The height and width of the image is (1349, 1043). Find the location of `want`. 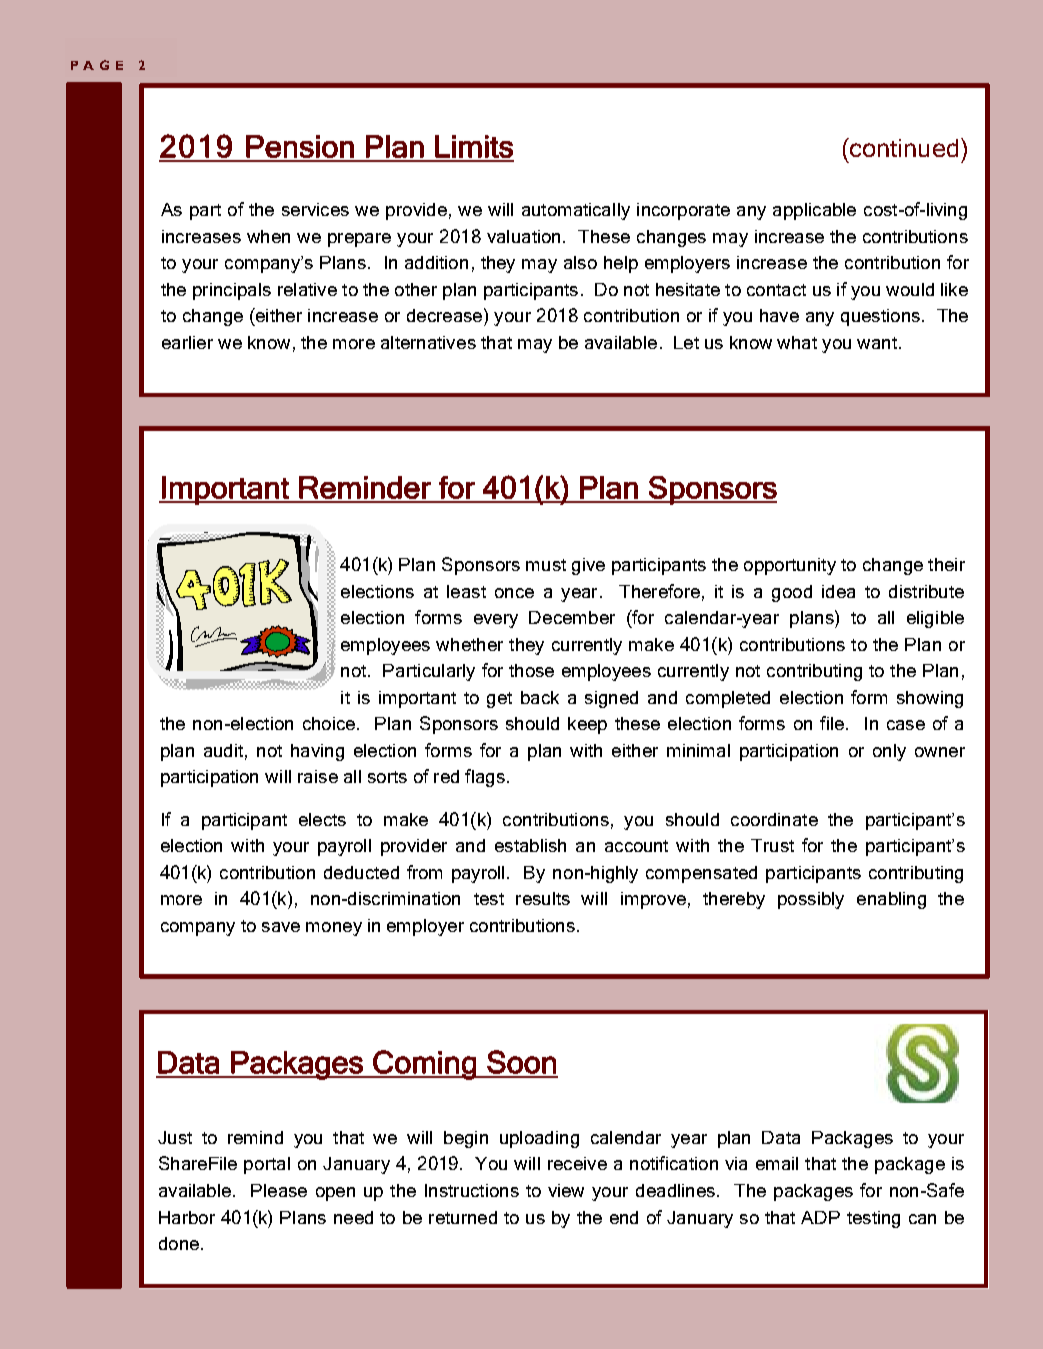

want is located at coordinates (877, 343).
